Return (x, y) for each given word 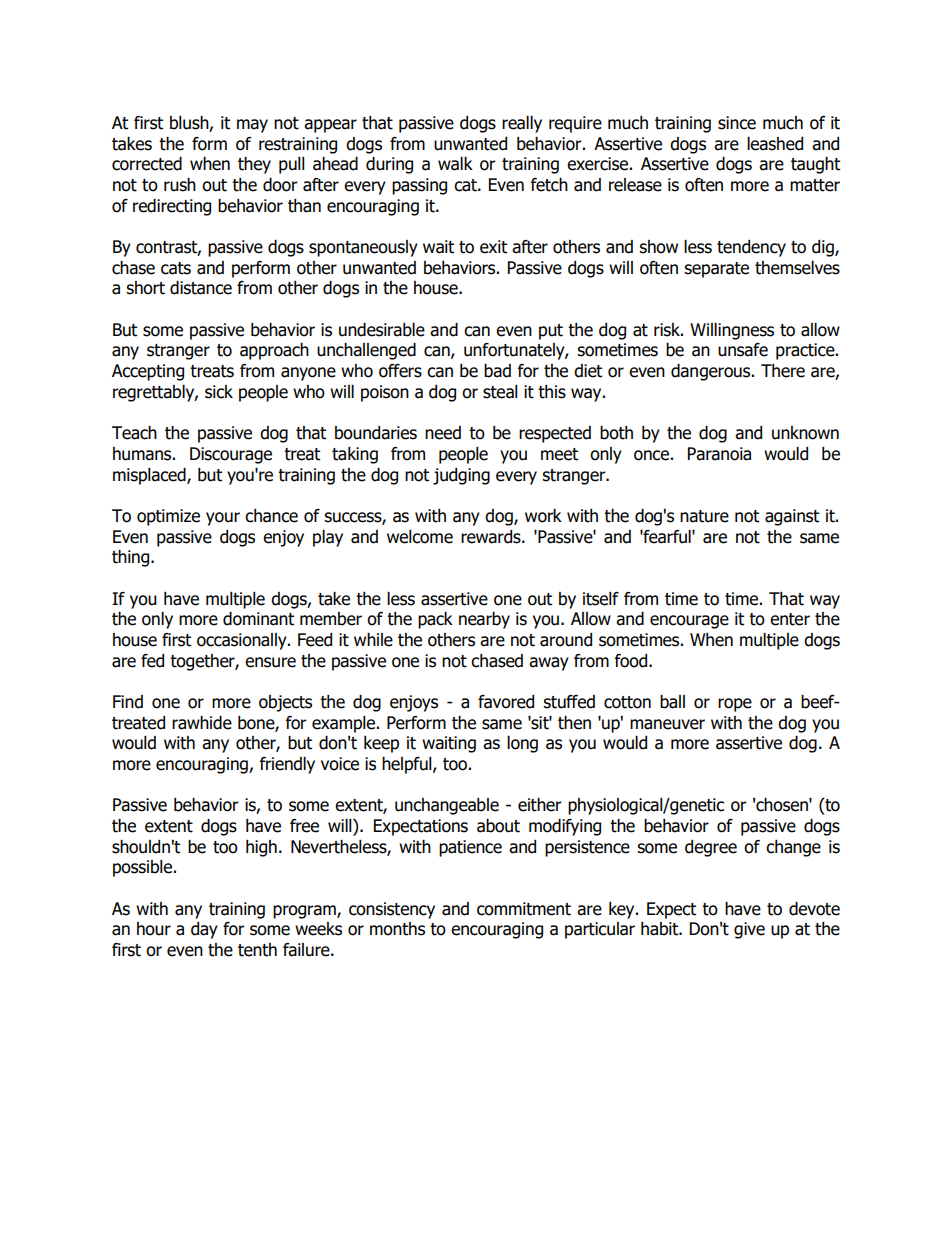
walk (455, 164)
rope (735, 705)
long (522, 744)
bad (497, 371)
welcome (420, 537)
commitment (524, 909)
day (204, 930)
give (749, 930)
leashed (775, 144)
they (254, 165)
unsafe (743, 350)
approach (274, 351)
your (223, 519)
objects (285, 703)
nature (704, 516)
